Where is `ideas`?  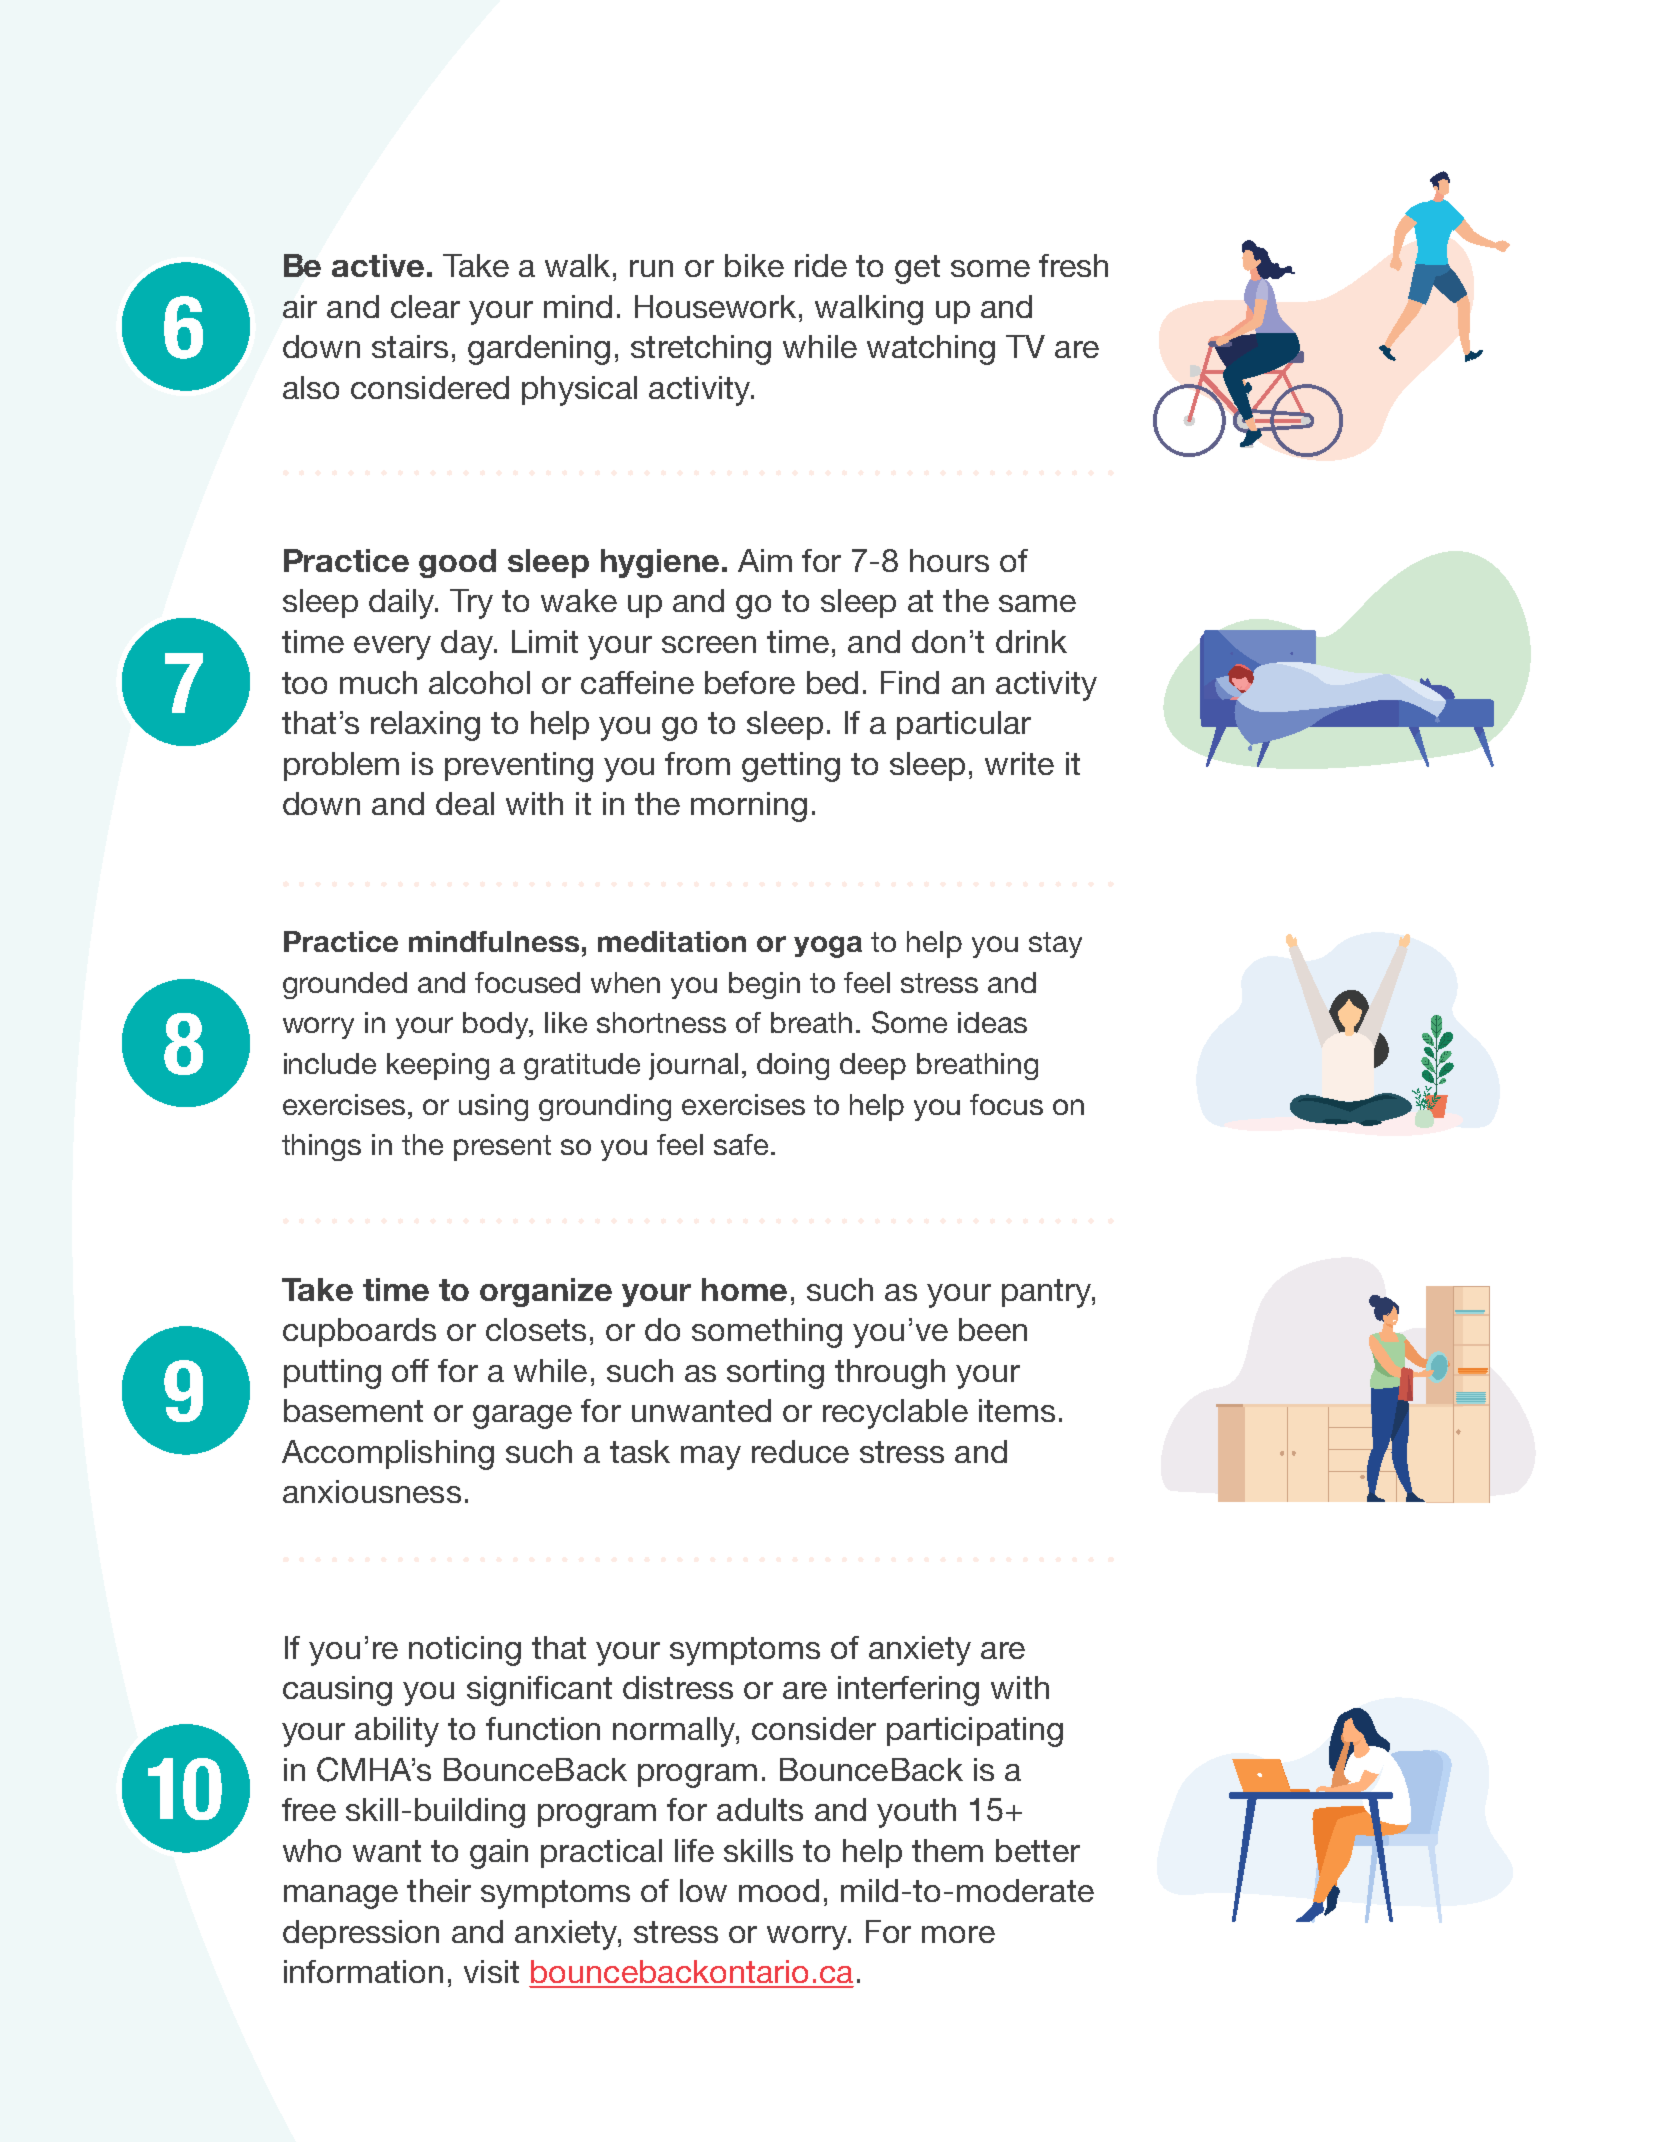
ideas is located at coordinates (992, 1022).
